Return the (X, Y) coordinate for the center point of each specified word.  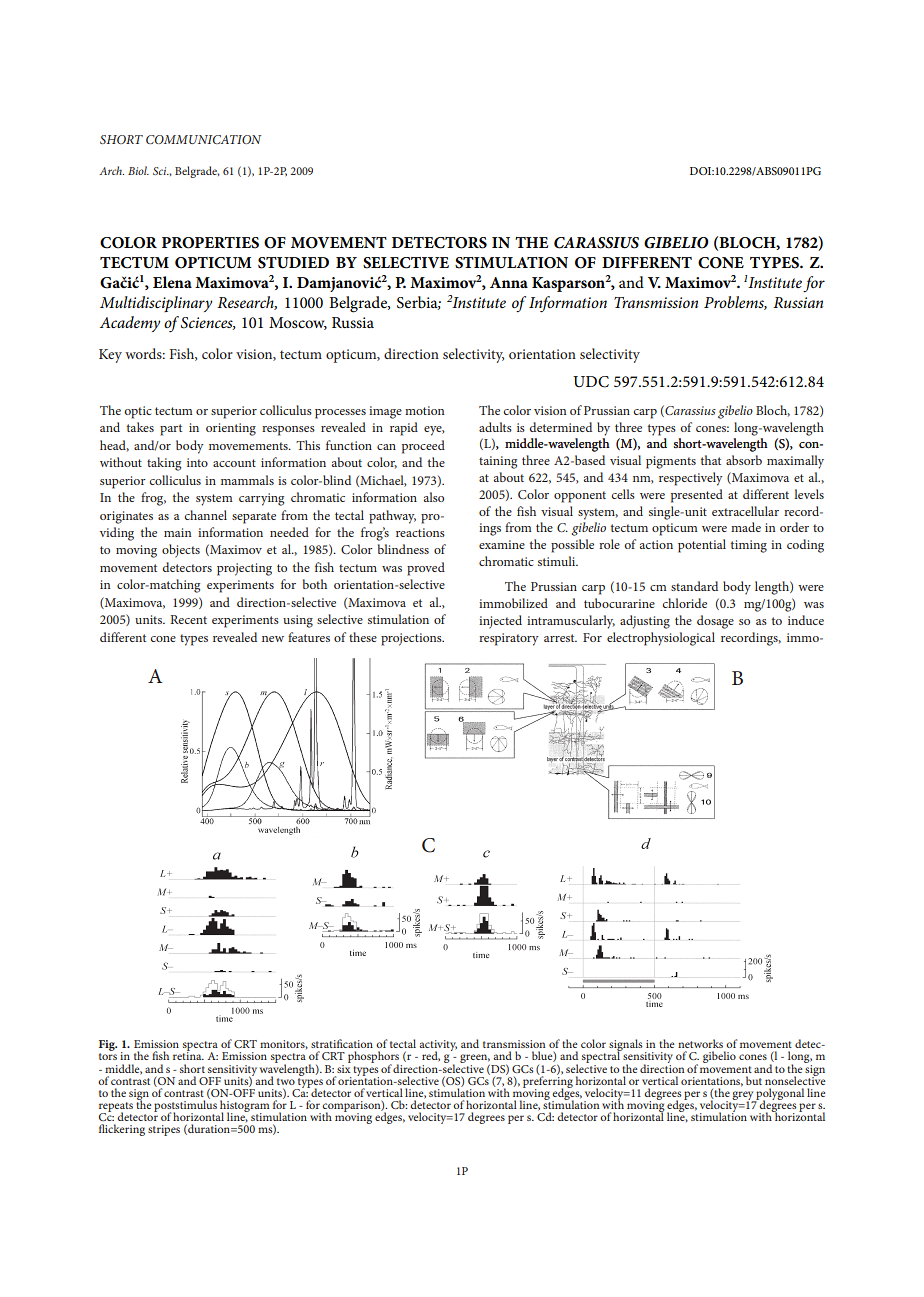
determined (560, 427)
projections (412, 639)
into (197, 462)
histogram (245, 1107)
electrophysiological (661, 639)
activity (438, 1047)
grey (744, 1096)
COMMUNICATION (203, 139)
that (711, 460)
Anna (509, 282)
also (434, 497)
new (273, 639)
